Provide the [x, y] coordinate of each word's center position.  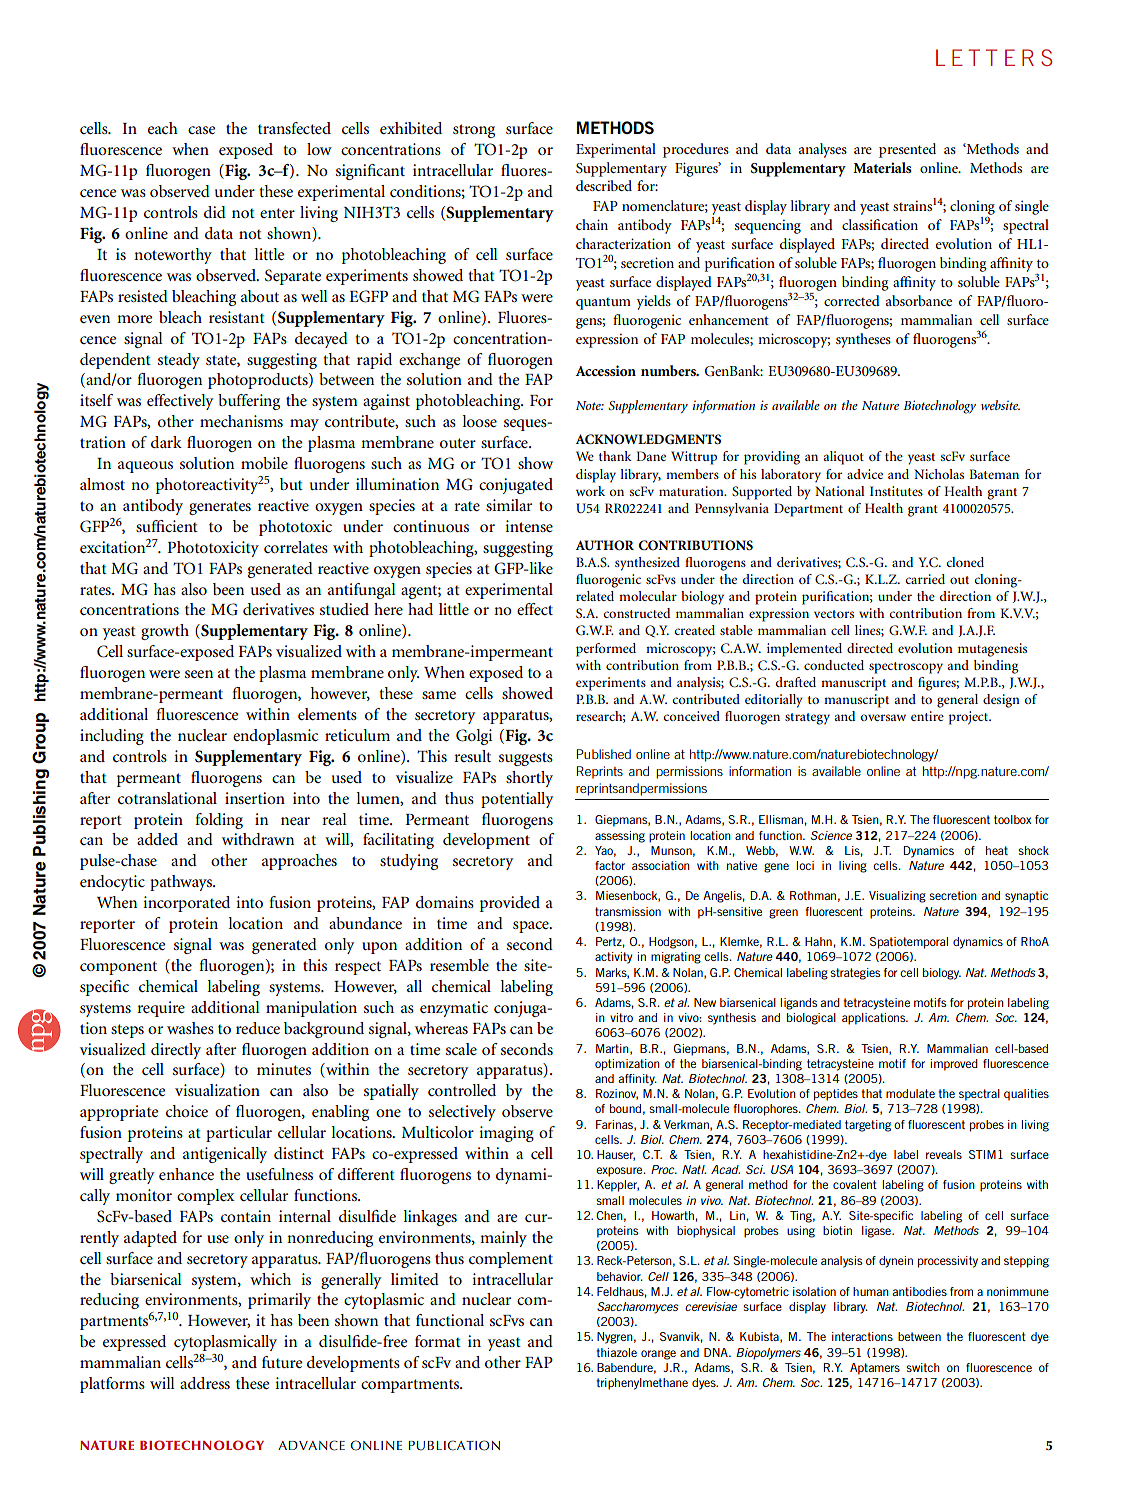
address [205, 1383]
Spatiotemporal [909, 943]
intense [529, 526]
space [532, 927]
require [161, 1009]
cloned [965, 562]
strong [474, 131]
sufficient [167, 526]
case [201, 130]
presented [907, 150]
